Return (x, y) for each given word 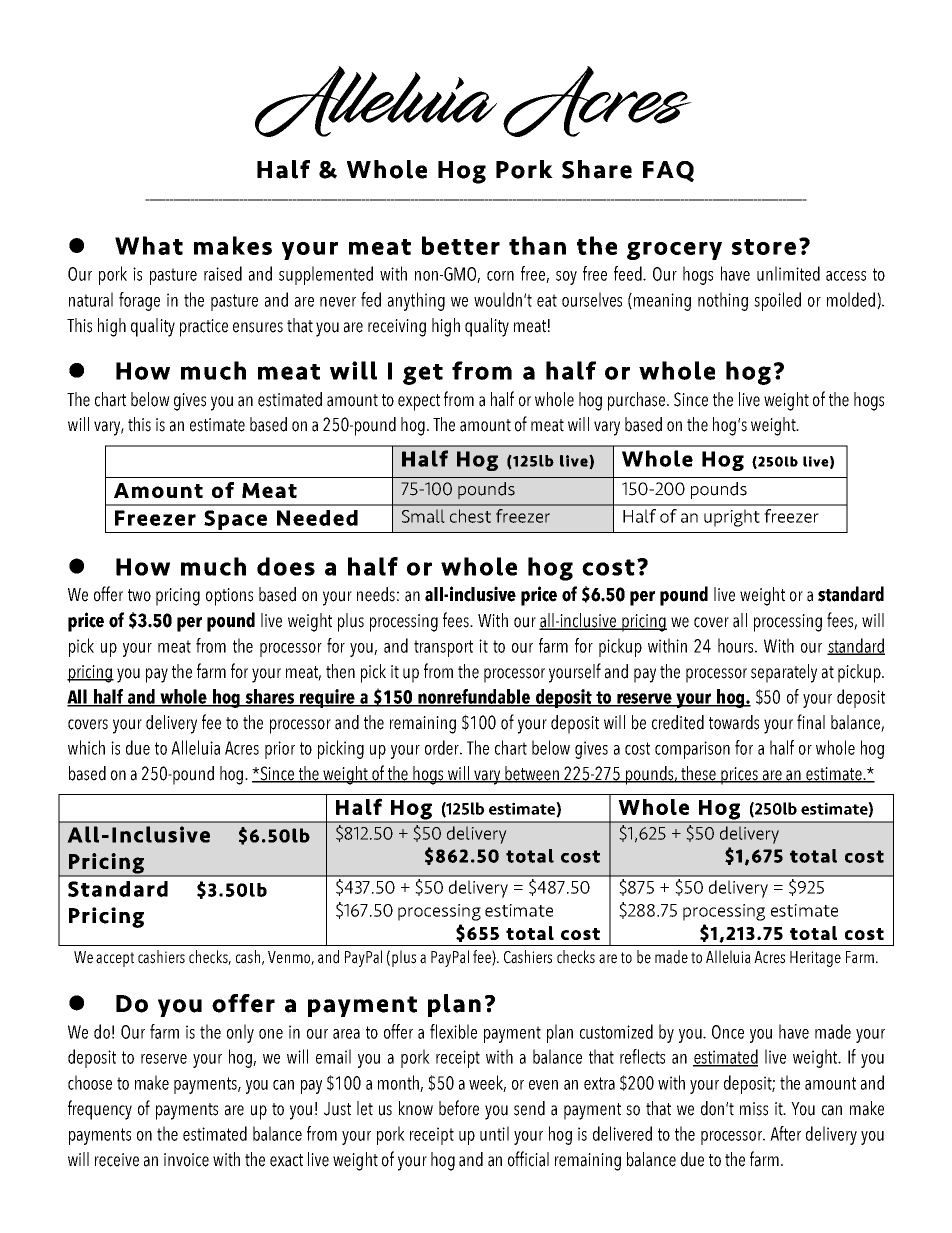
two (139, 595)
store (764, 247)
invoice (186, 1160)
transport (443, 648)
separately (784, 673)
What (149, 245)
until (494, 1133)
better (461, 245)
